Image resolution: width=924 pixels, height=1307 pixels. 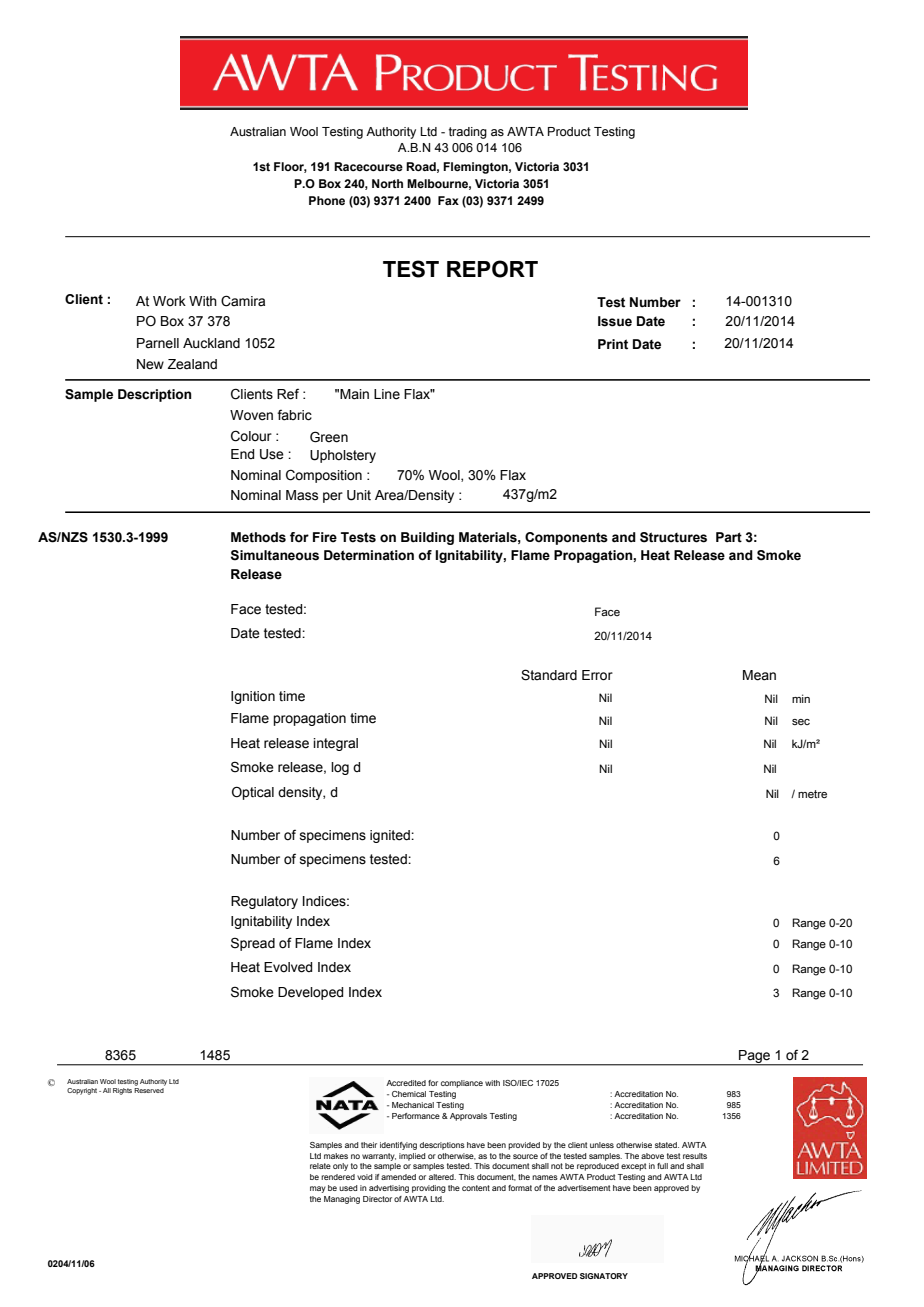 I want to click on Floor, so click(x=290, y=167).
